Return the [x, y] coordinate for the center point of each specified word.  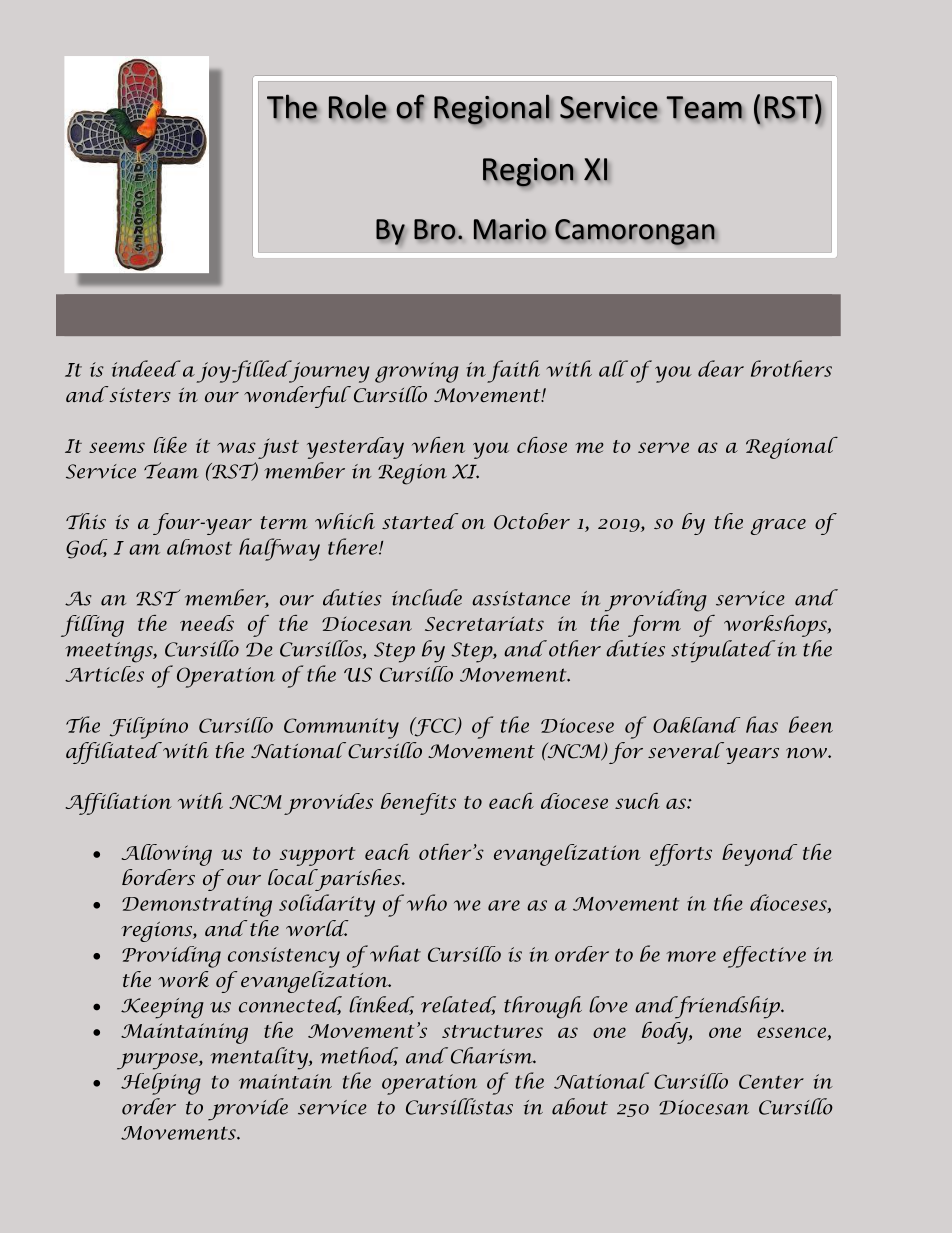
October [532, 521]
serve [663, 447]
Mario [510, 230]
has [762, 724]
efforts [681, 855]
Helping [161, 1084]
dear [721, 368]
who [427, 902]
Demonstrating [197, 906]
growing [417, 372]
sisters [139, 394]
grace [778, 527]
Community [341, 728]
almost [199, 547]
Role [358, 107]
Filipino [149, 728]
